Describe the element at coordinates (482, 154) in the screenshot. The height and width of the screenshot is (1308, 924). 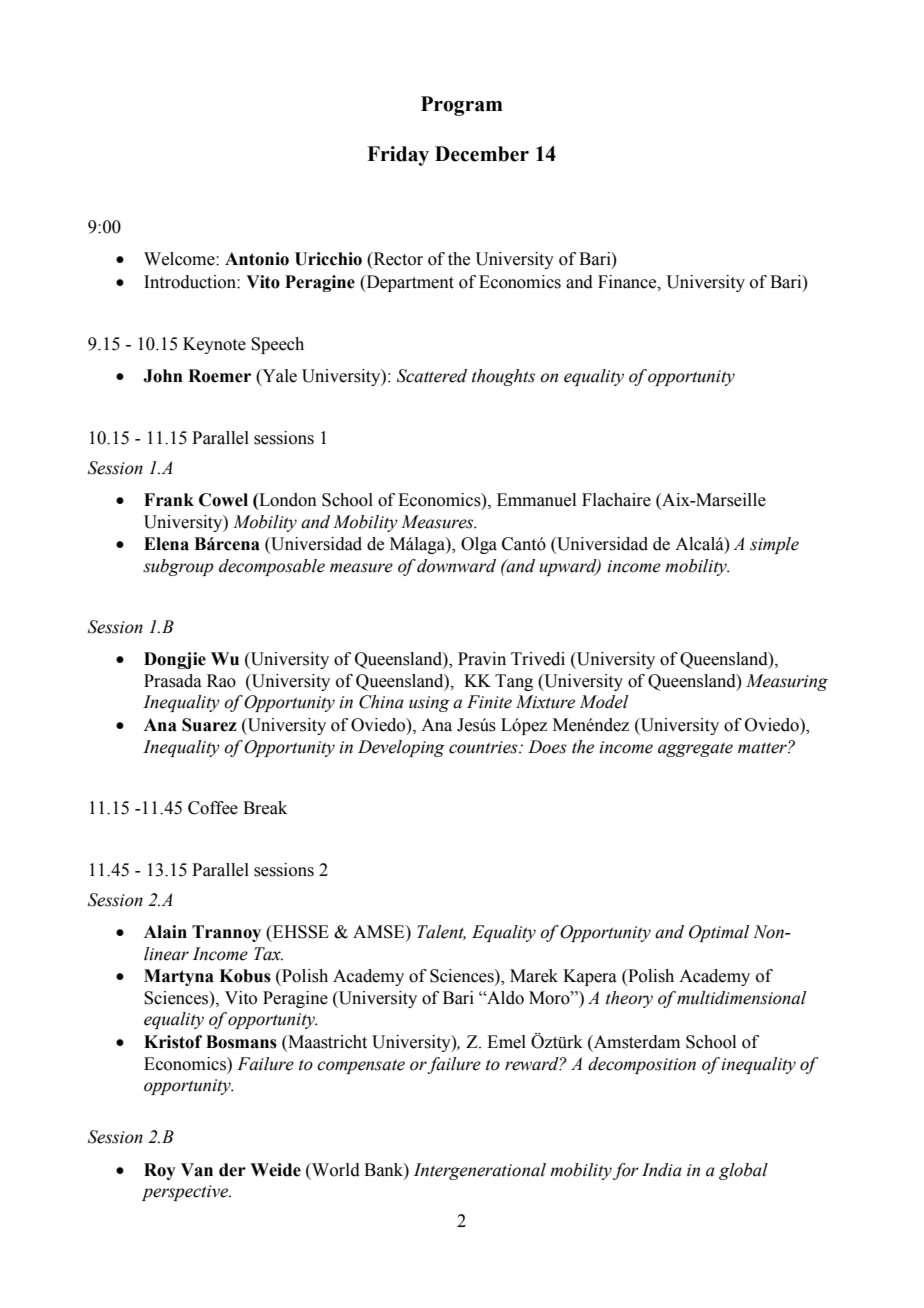
I see `December` at that location.
